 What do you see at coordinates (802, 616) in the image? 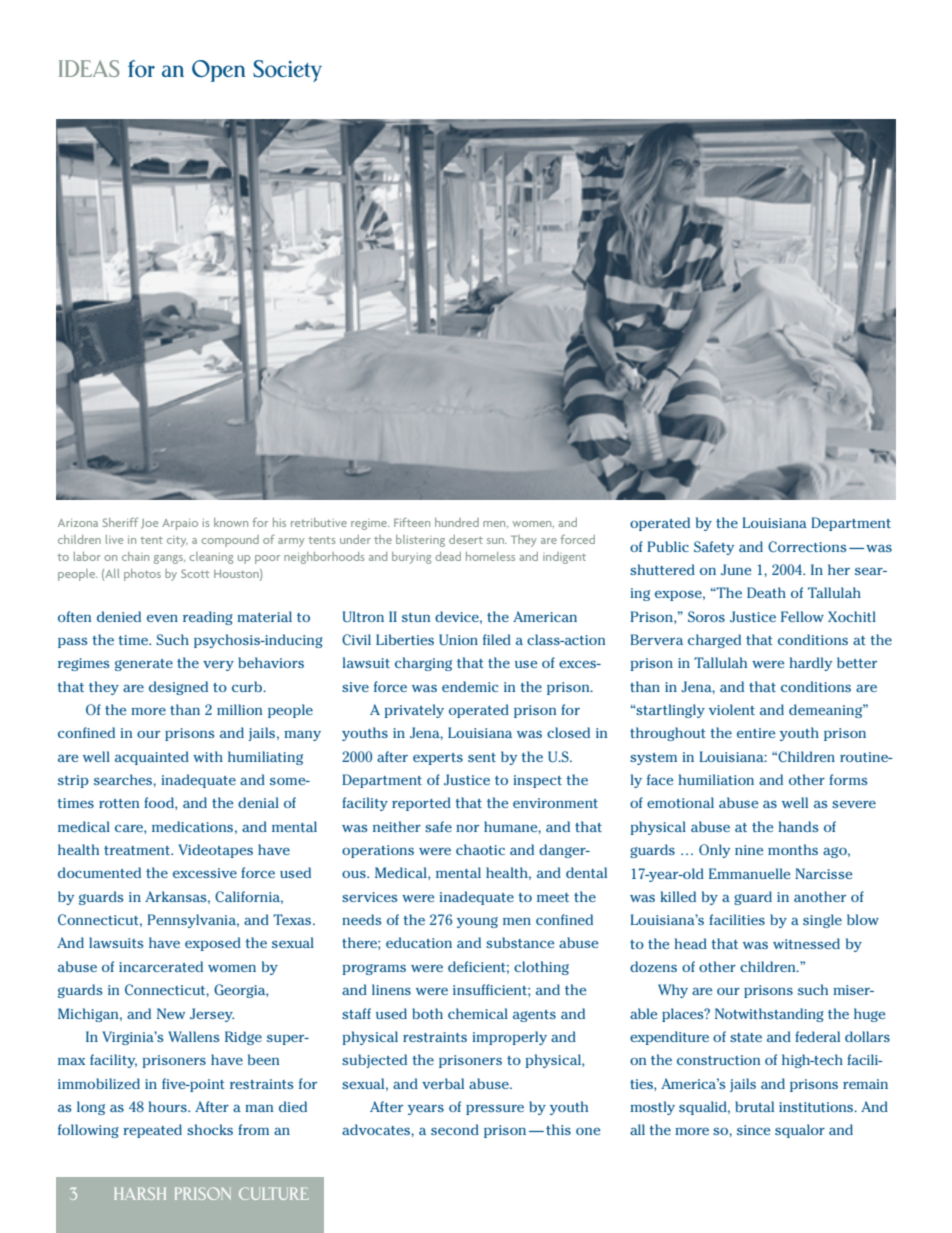
I see `Fellow` at bounding box center [802, 616].
